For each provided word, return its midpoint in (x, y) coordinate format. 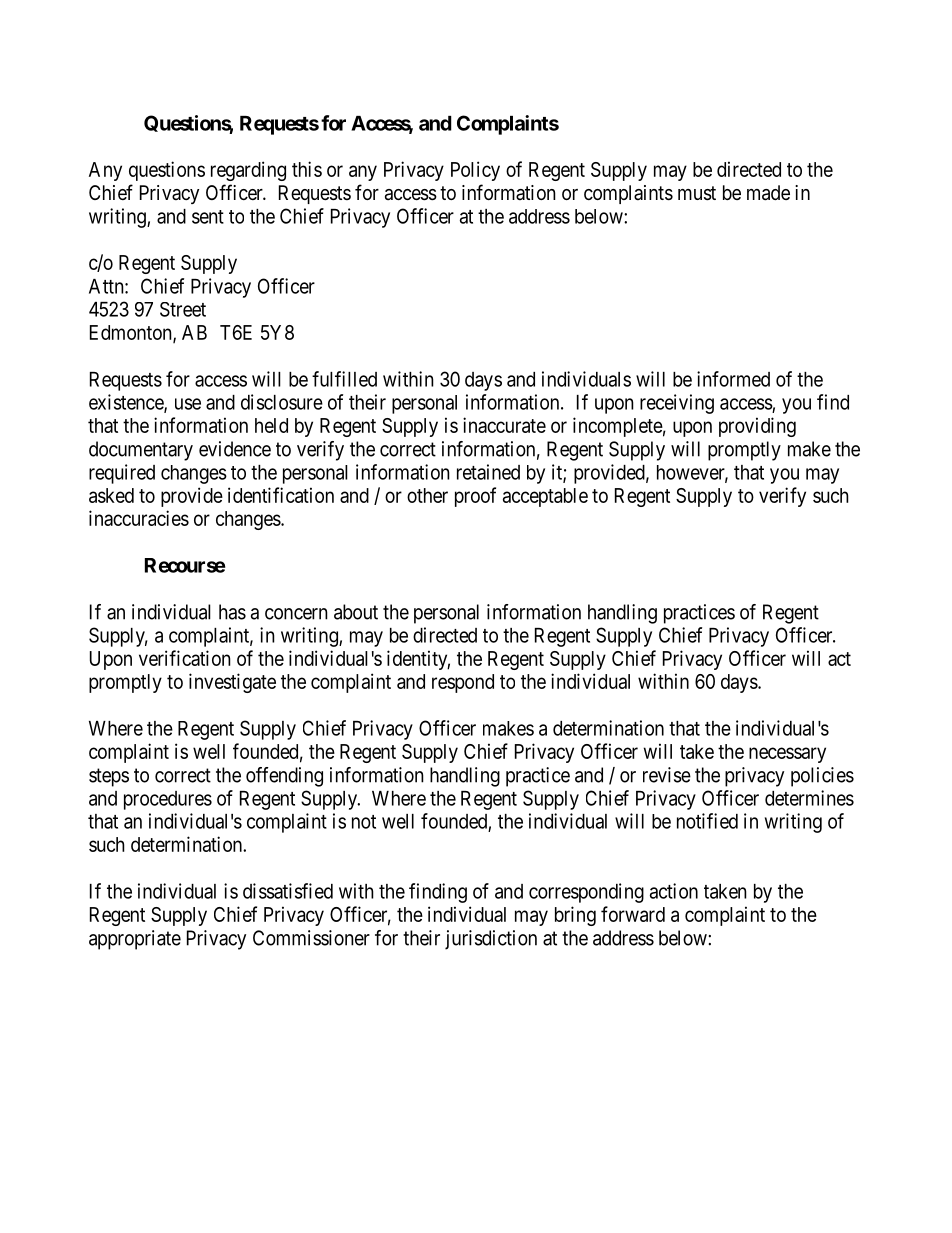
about (356, 612)
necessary (787, 755)
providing (757, 427)
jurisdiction (491, 940)
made (768, 193)
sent (208, 217)
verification (185, 658)
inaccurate (504, 425)
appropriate (135, 940)
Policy (475, 171)
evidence (235, 449)
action (674, 891)
